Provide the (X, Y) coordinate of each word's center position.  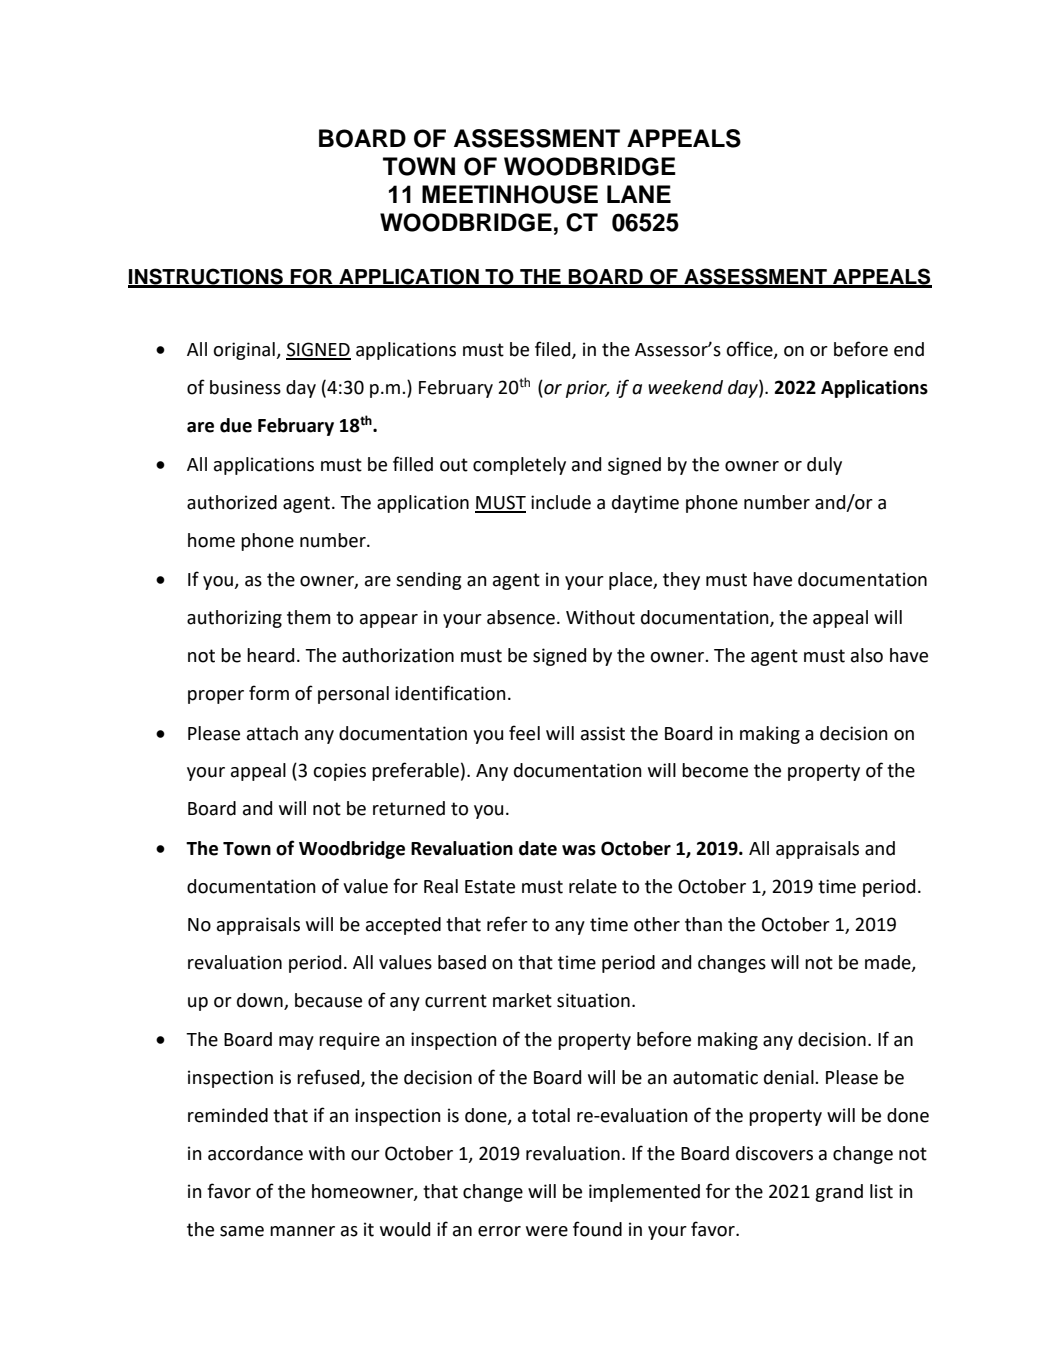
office (750, 350)
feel (524, 733)
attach (272, 733)
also (867, 655)
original (245, 351)
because (328, 1000)
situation (593, 1000)
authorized (232, 502)
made (889, 963)
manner (302, 1231)
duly (824, 466)
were (547, 1231)
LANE (639, 194)
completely (519, 466)
